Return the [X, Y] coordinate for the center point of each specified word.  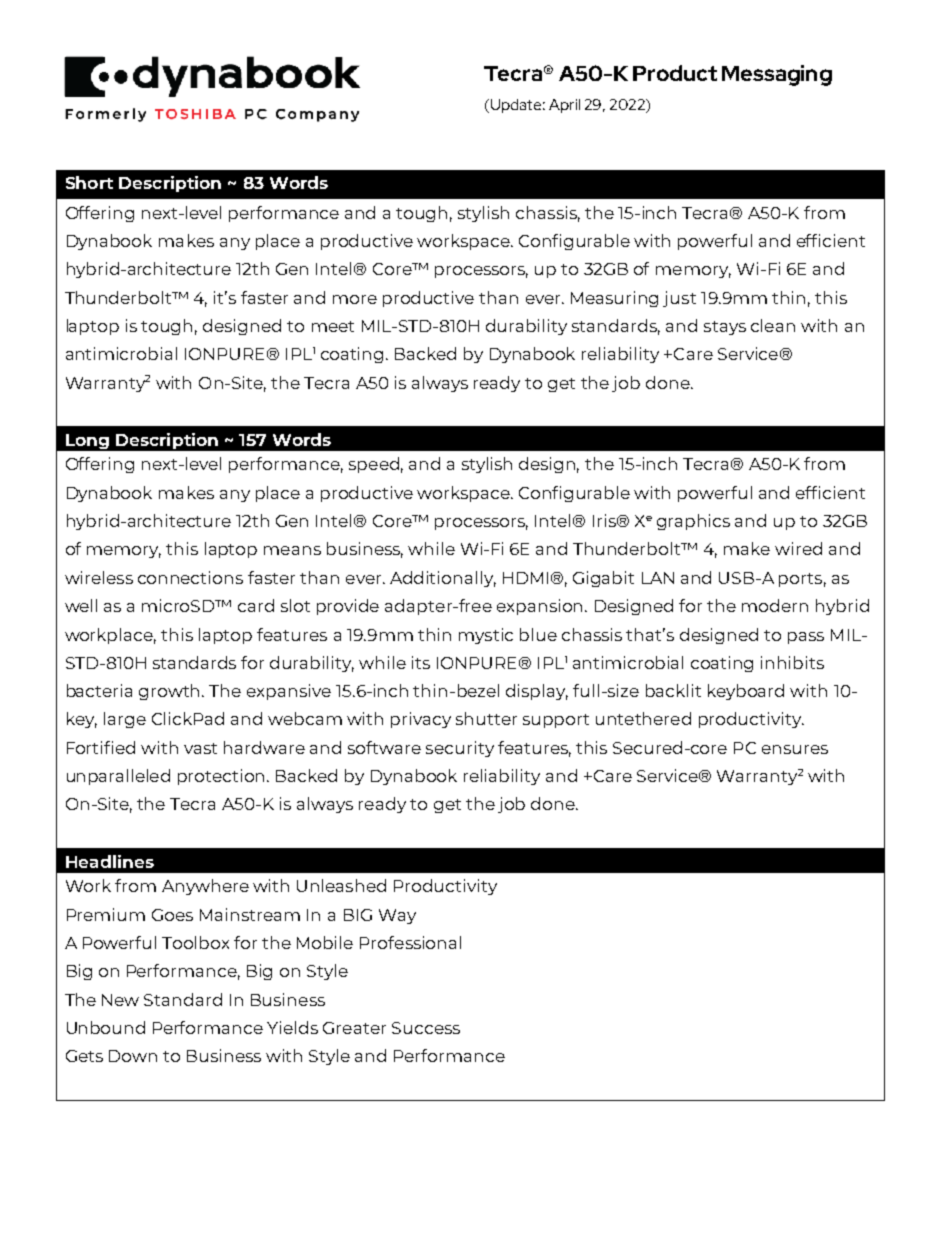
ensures [795, 749]
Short [89, 182]
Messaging [777, 75]
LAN [658, 578]
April [564, 106]
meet [333, 326]
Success [426, 1028]
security [460, 749]
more [355, 299]
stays [725, 328]
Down [133, 1056]
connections [190, 577]
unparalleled [118, 777]
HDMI [525, 578]
